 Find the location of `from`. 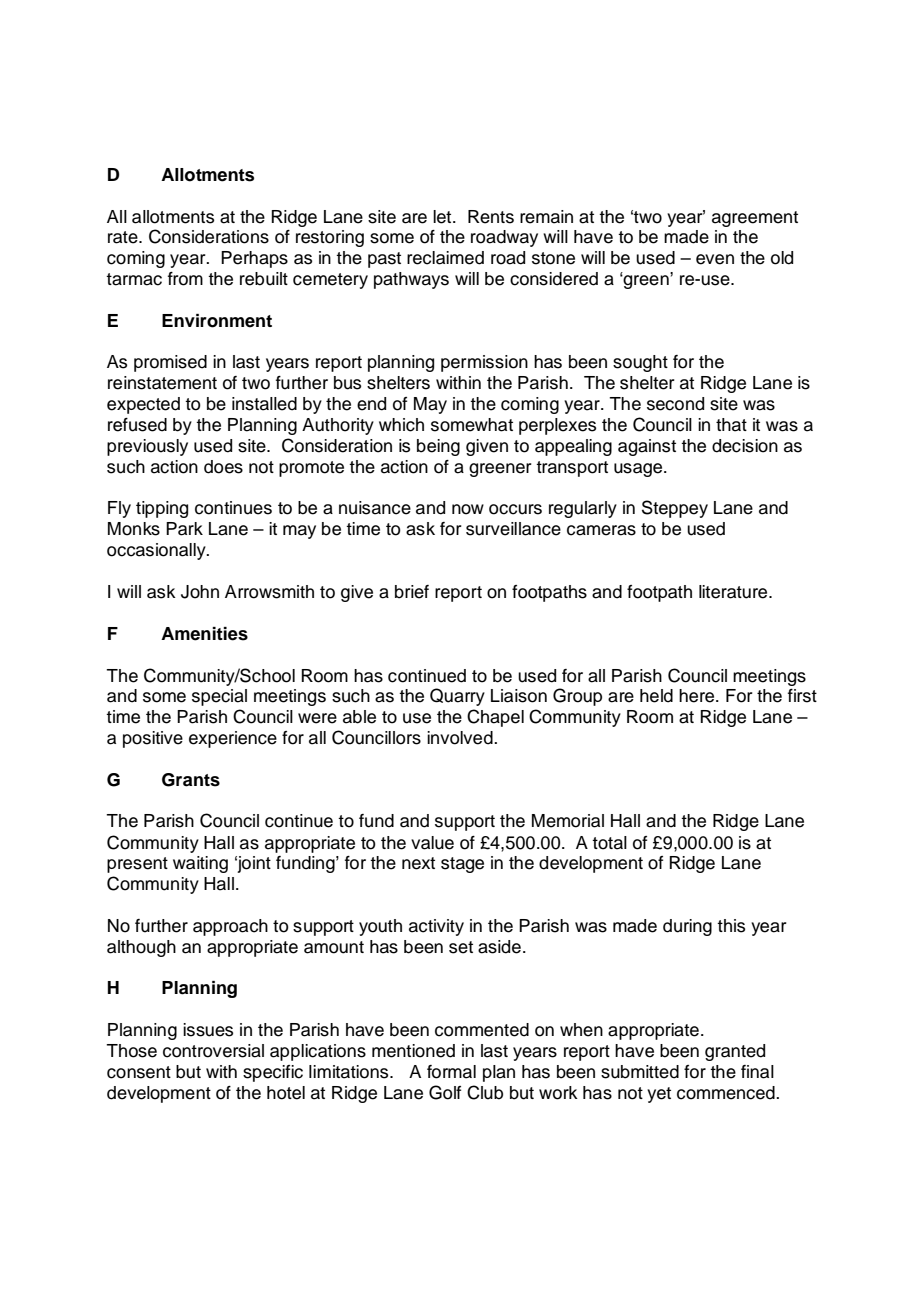

from is located at coordinates (185, 279).
